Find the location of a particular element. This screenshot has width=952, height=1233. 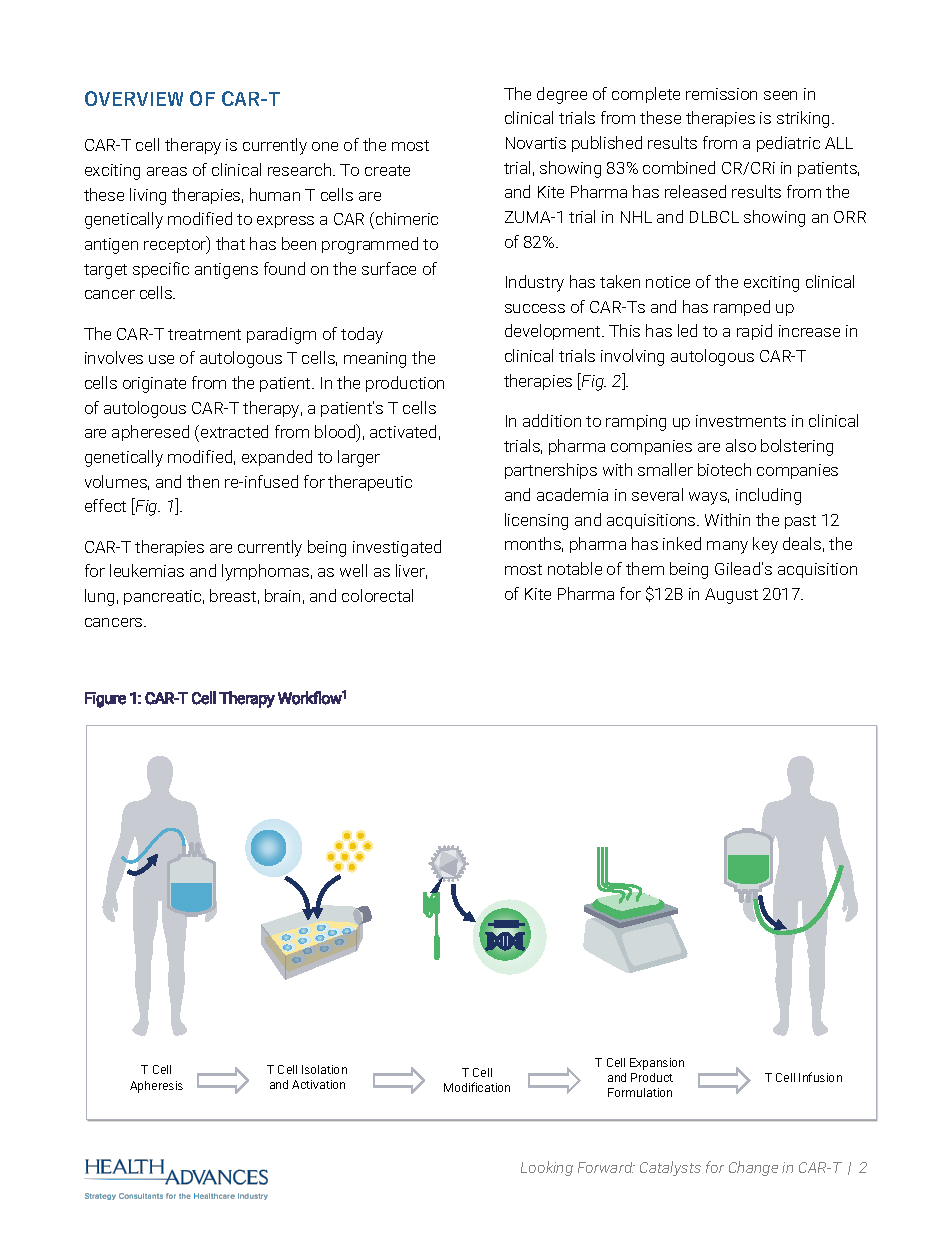

partnerships is located at coordinates (551, 471).
